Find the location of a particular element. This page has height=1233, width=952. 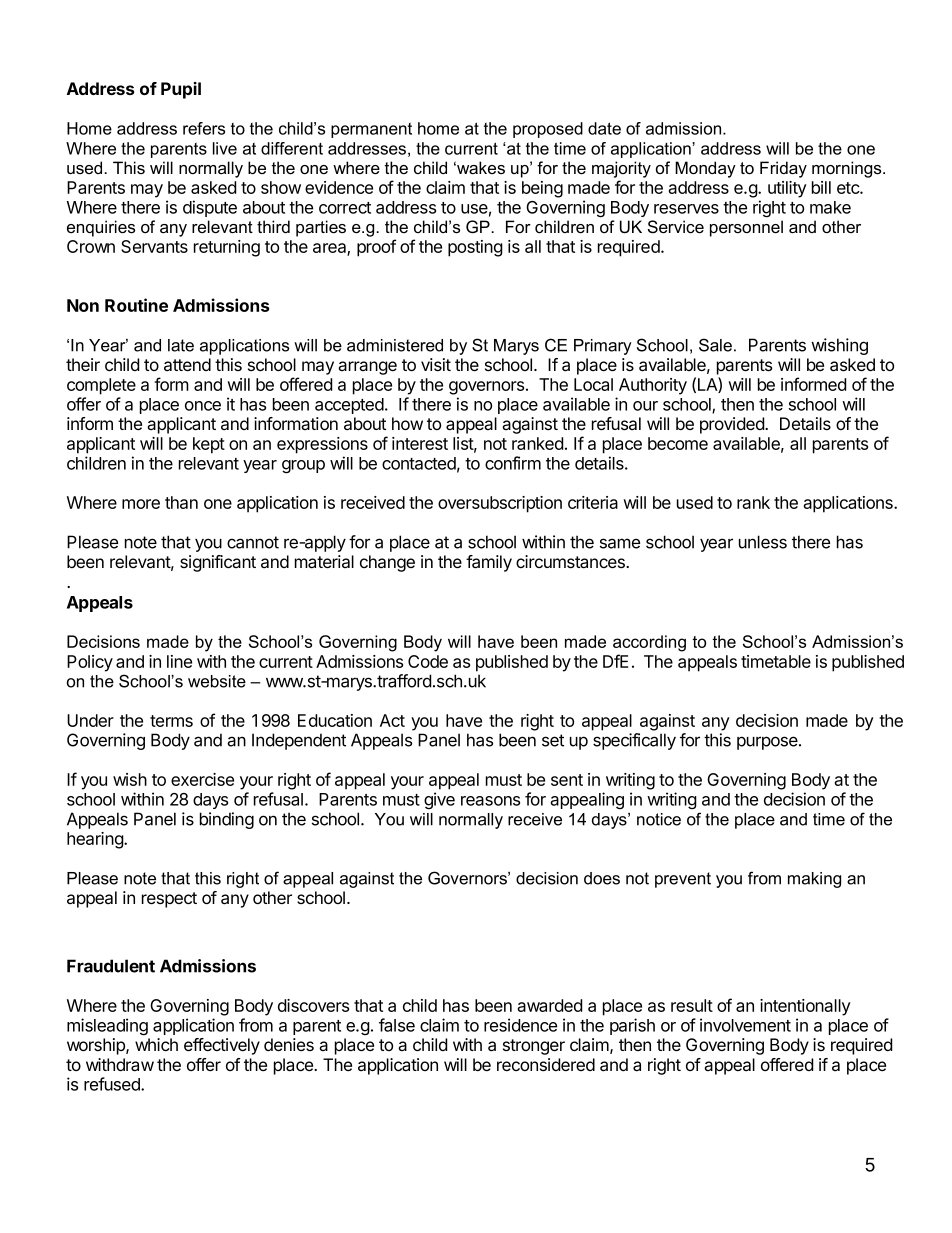

which is located at coordinates (156, 1044).
